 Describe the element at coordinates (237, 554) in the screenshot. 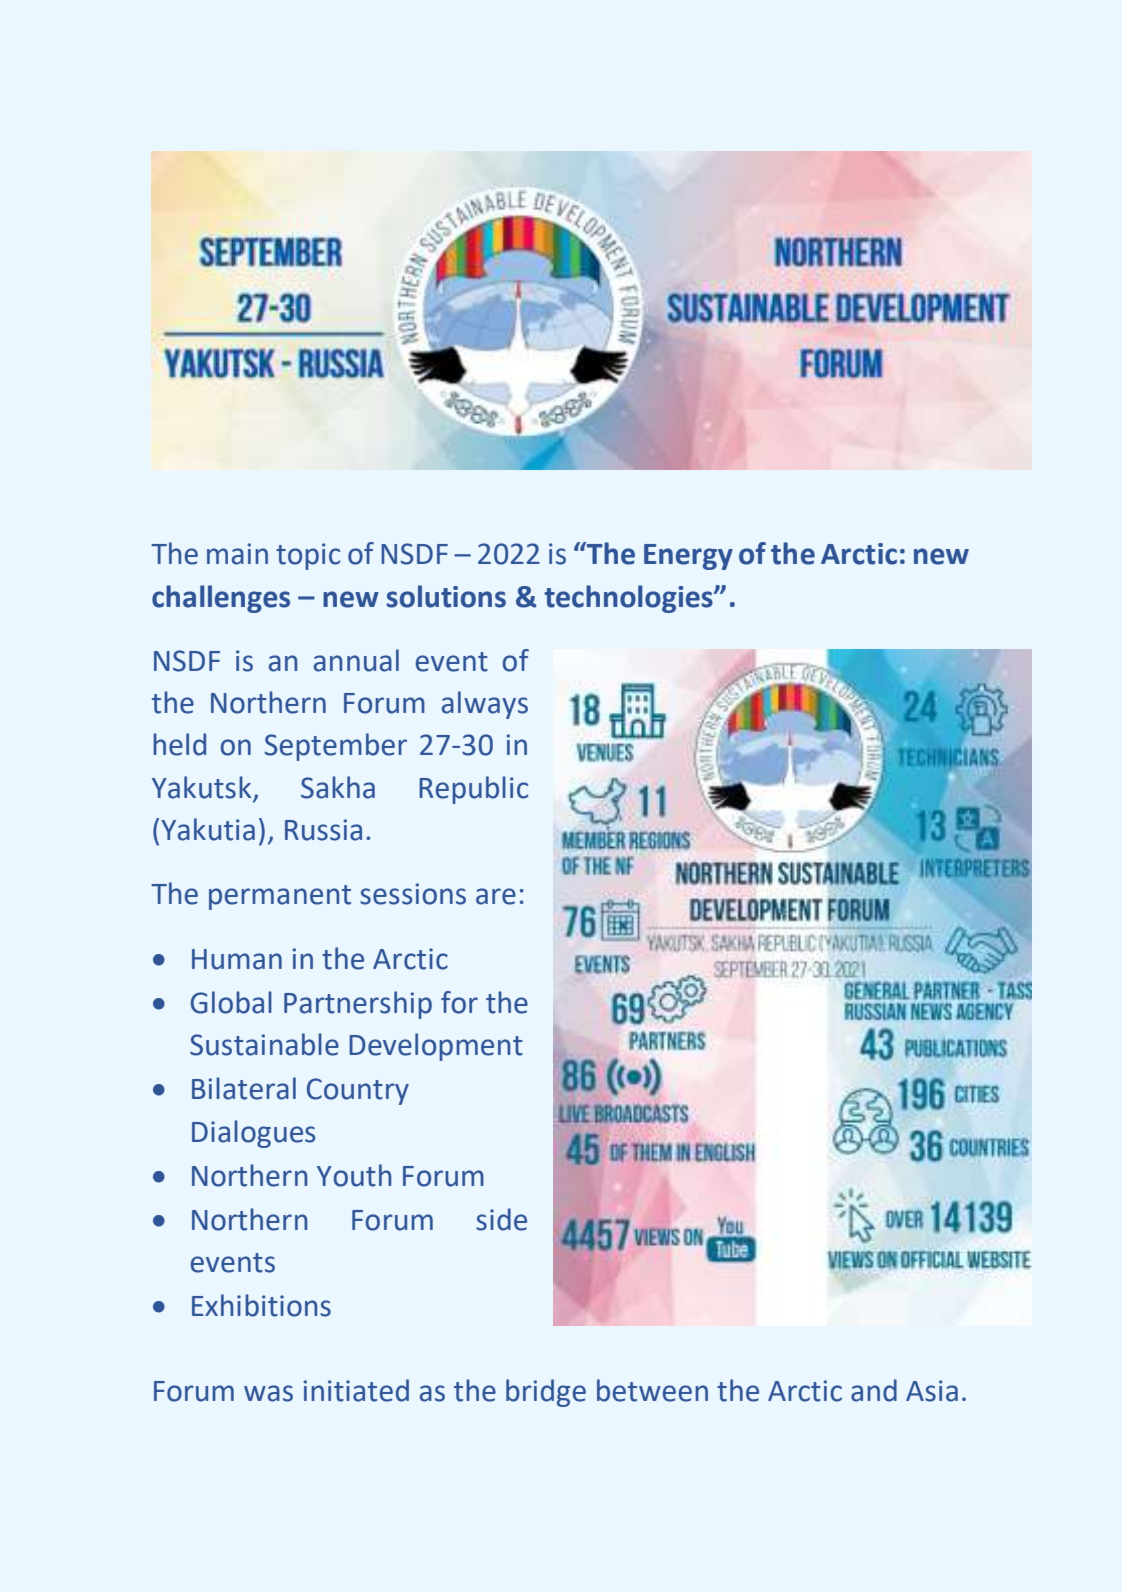

I see `main` at that location.
